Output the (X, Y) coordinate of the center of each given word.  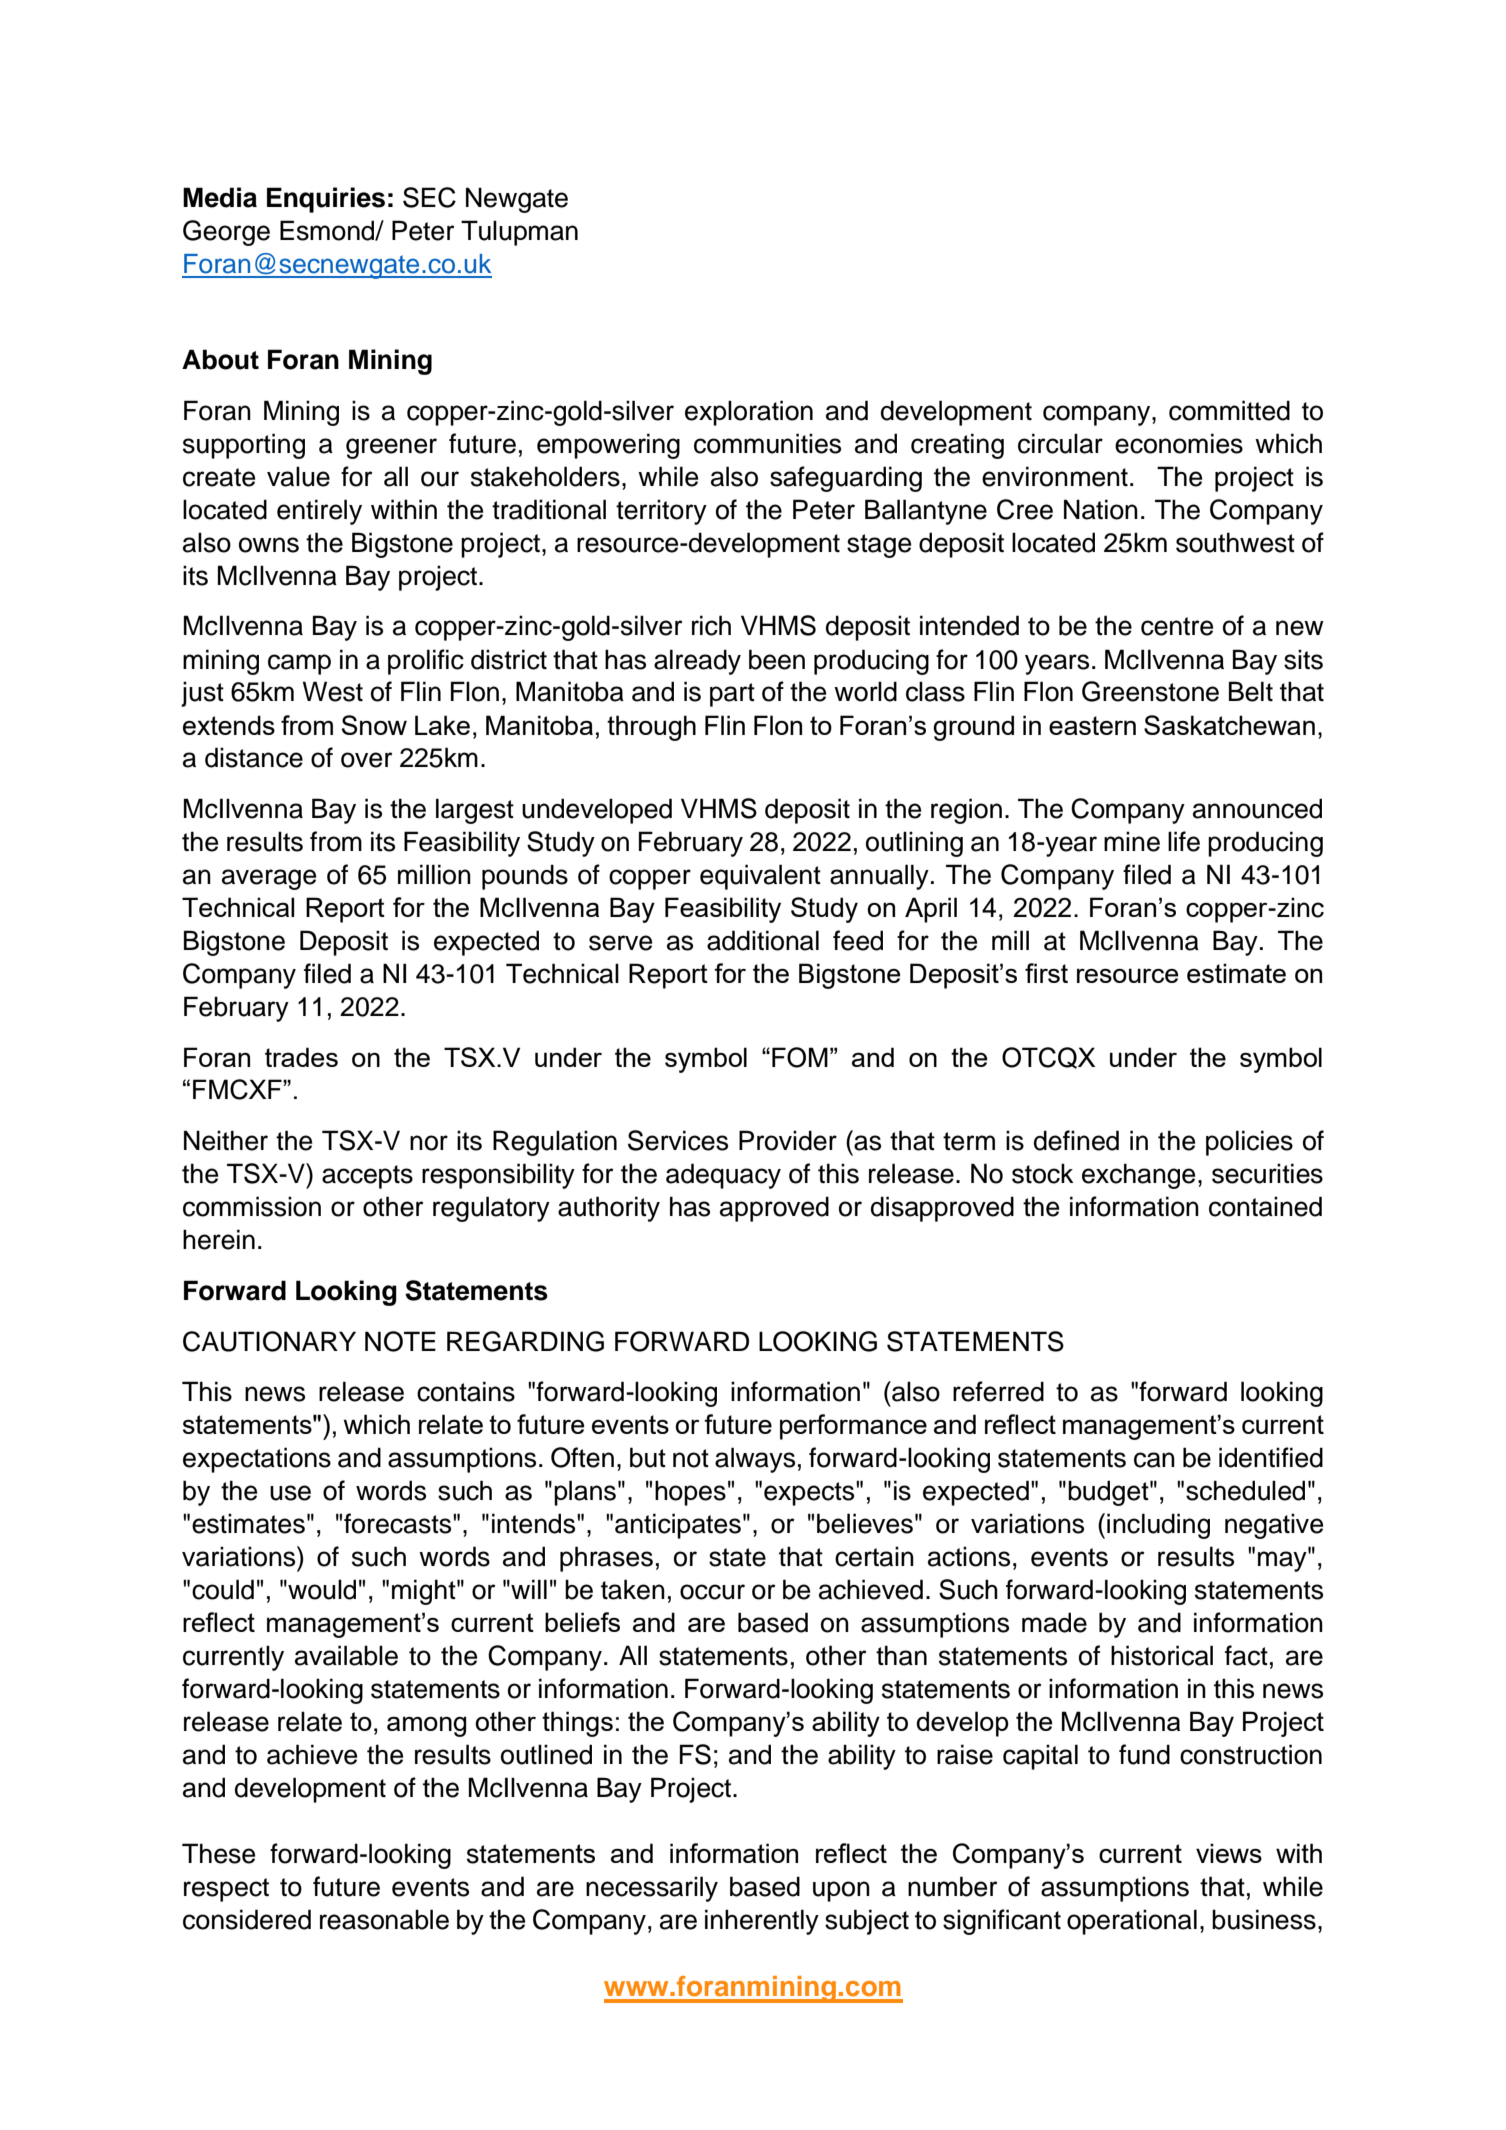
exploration (749, 413)
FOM (800, 1057)
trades (301, 1057)
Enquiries (326, 200)
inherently (762, 1922)
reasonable (384, 1919)
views (1229, 1853)
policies (1249, 1143)
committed (1229, 410)
